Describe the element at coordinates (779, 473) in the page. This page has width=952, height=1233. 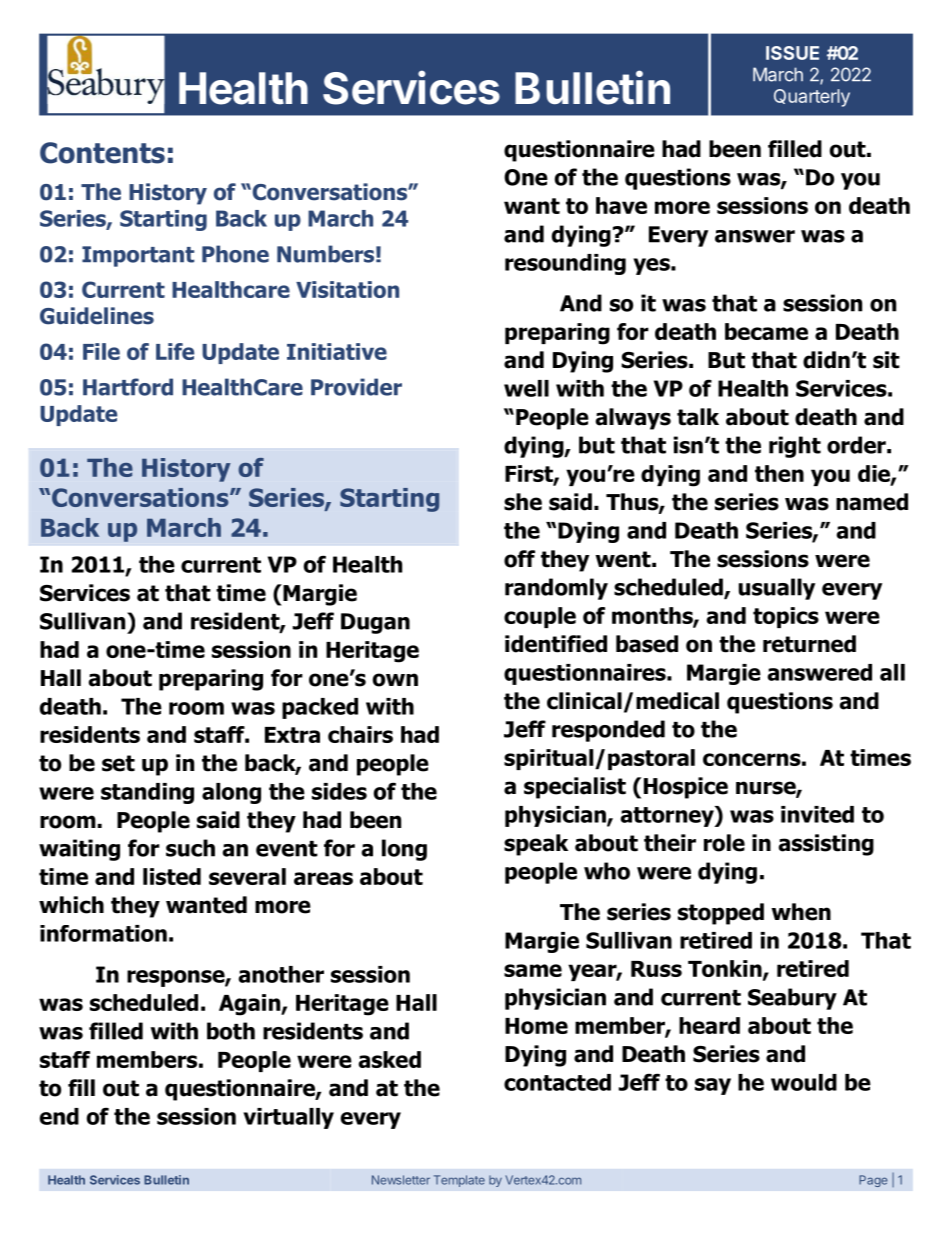
I see `then` at that location.
